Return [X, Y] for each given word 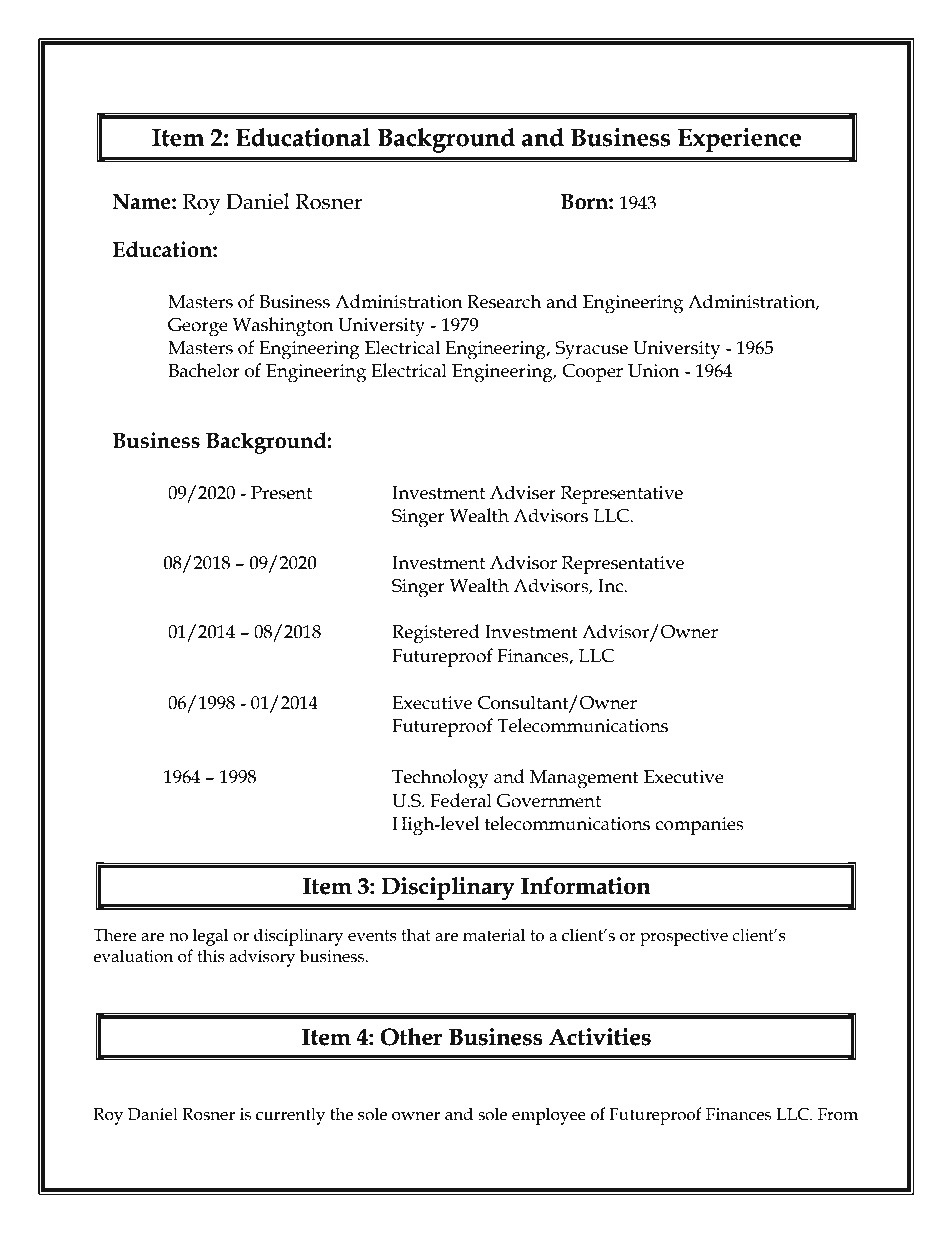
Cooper [592, 373]
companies [699, 826]
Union [654, 371]
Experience [739, 140]
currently [290, 1116]
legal [210, 937]
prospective [684, 937]
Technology [440, 779]
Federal [461, 800]
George [198, 327]
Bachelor [204, 370]
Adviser [523, 492]
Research [504, 301]
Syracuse [591, 350]
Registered [436, 634]
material [494, 935]
